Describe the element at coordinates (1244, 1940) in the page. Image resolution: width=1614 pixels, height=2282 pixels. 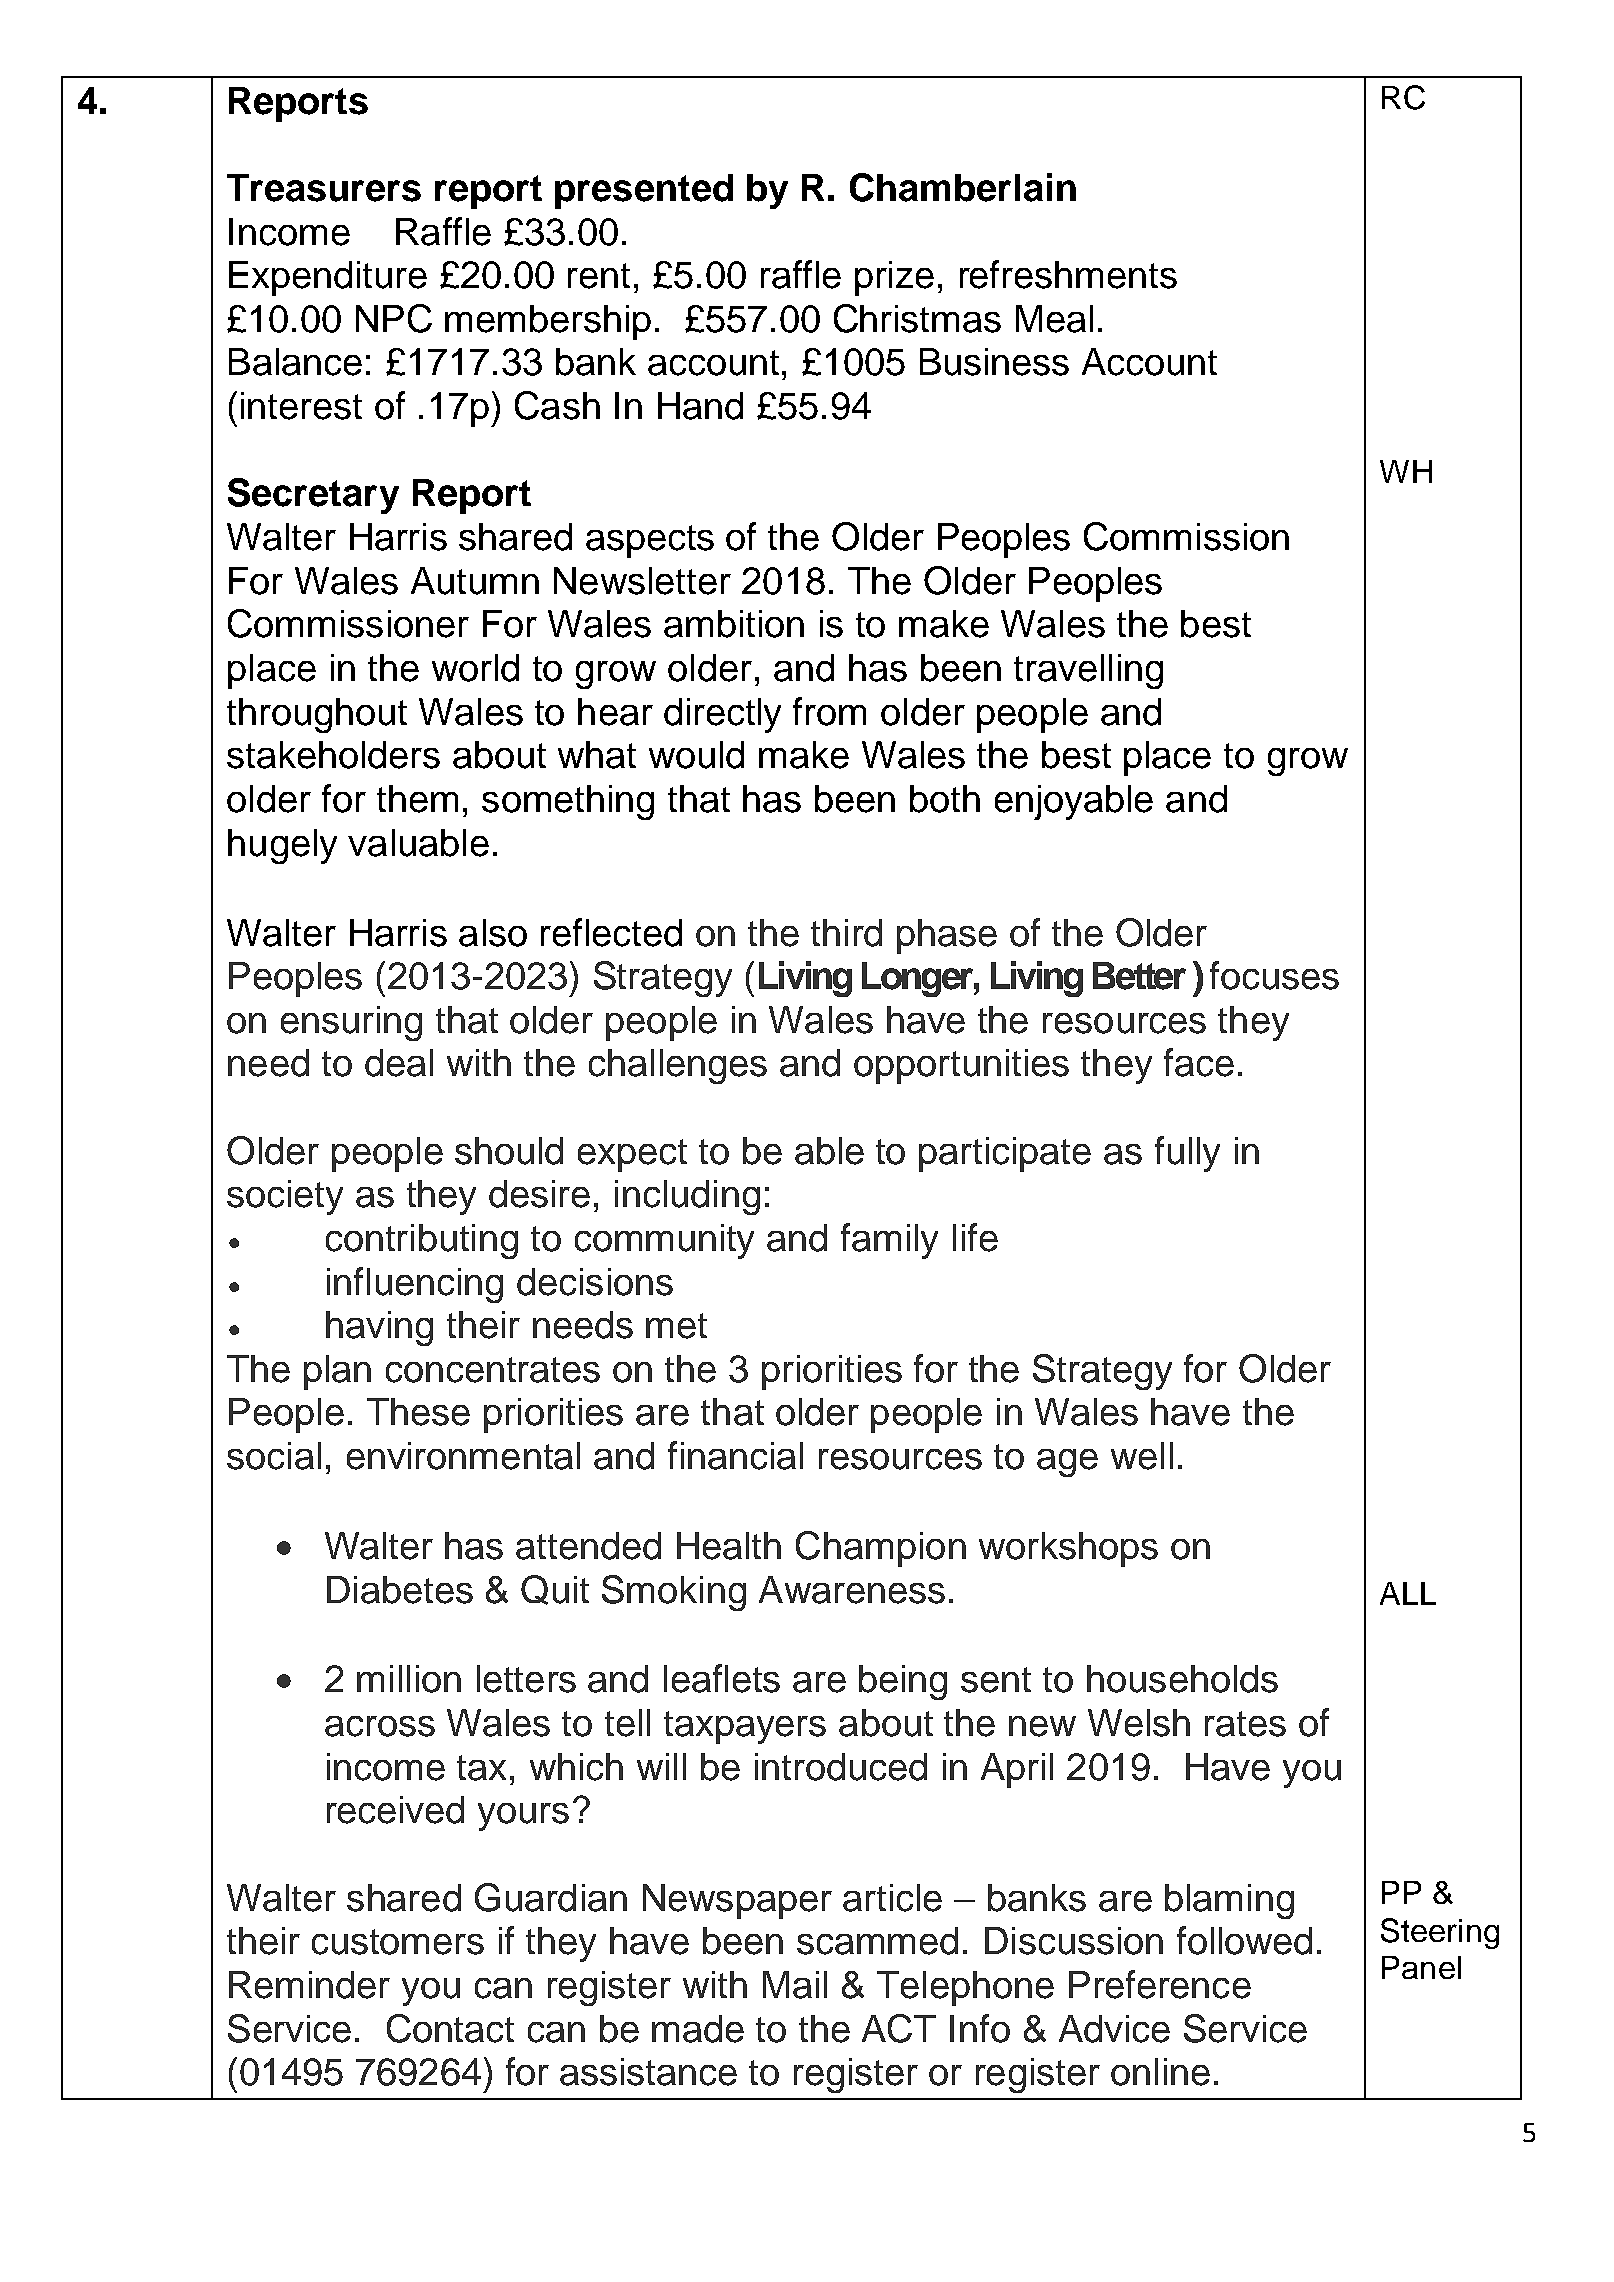
I see `followed` at that location.
